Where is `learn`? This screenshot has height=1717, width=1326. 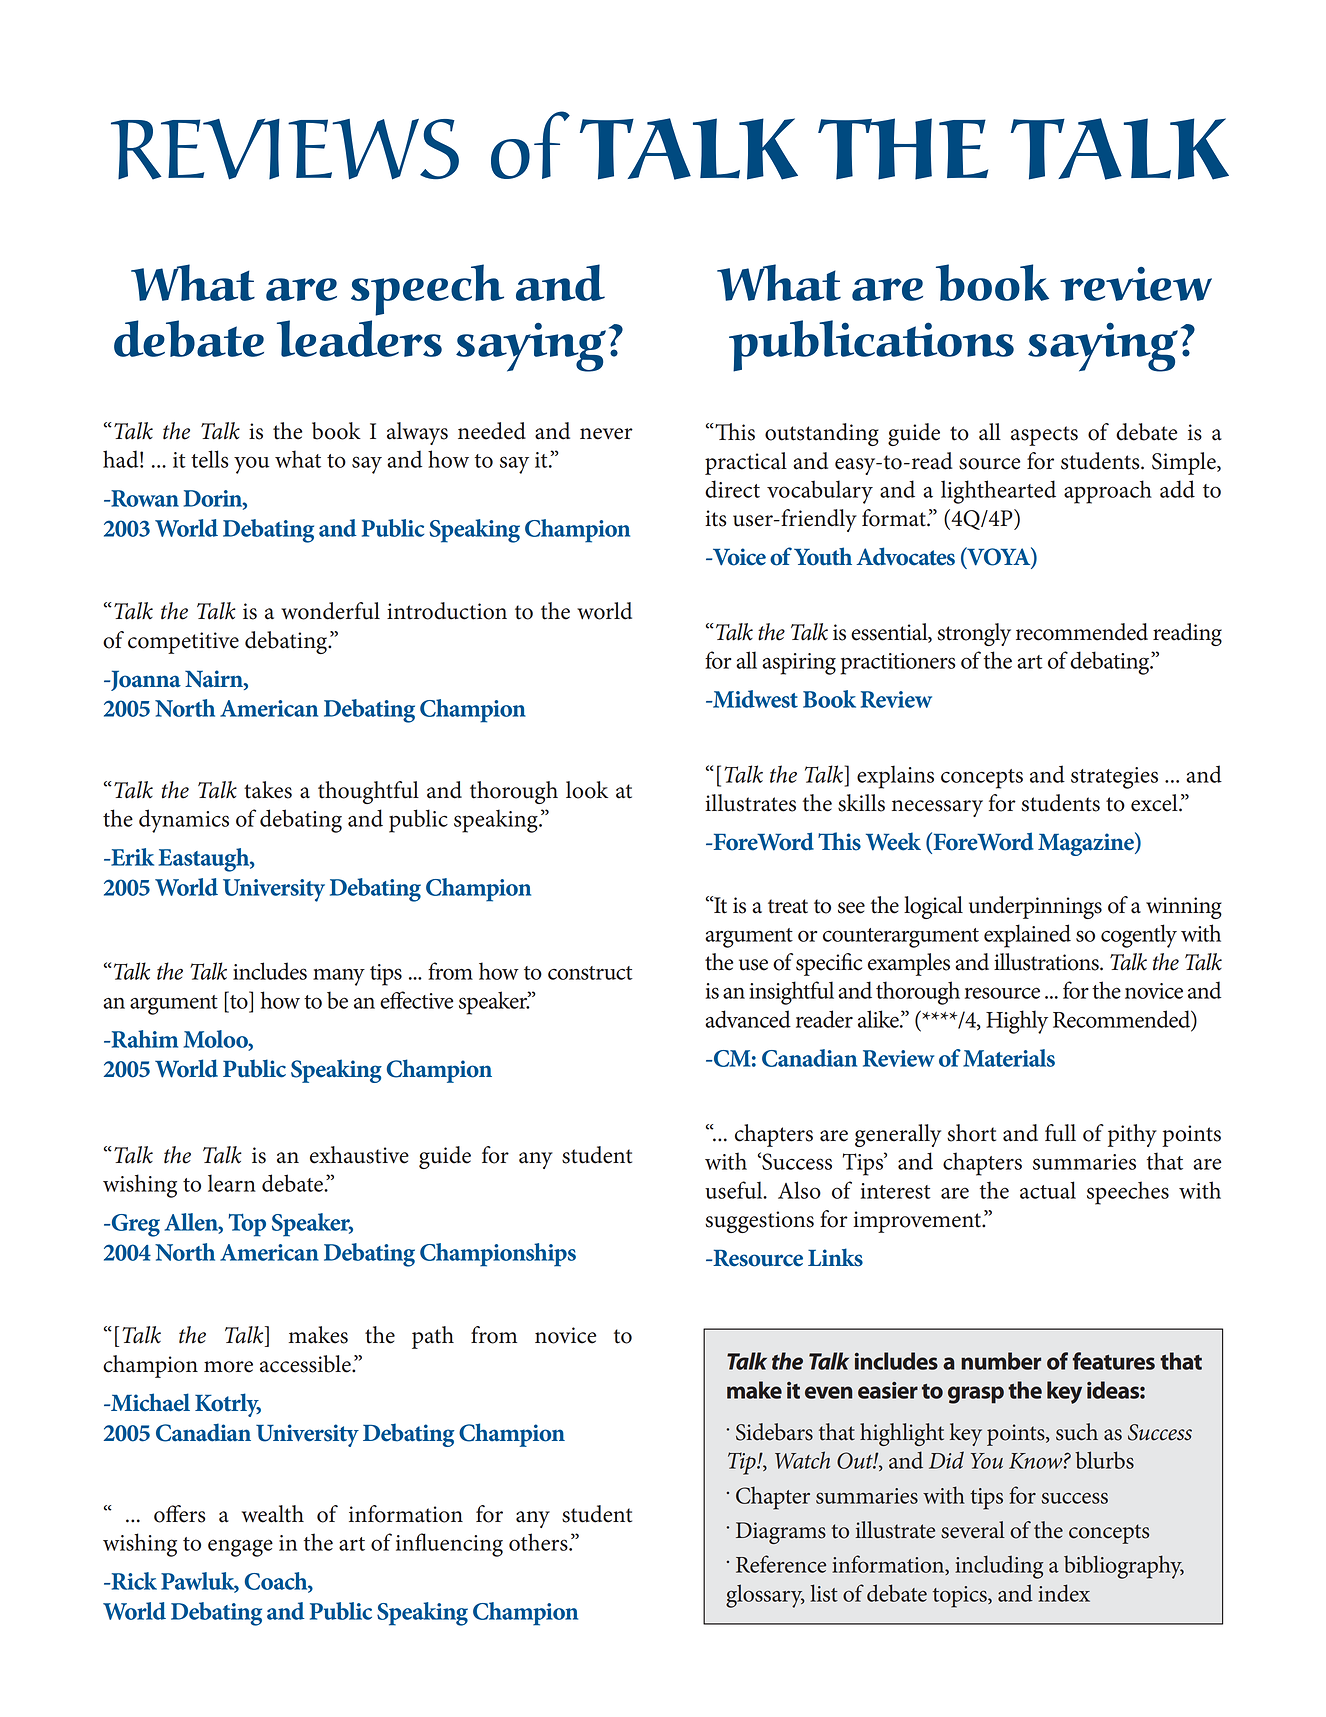
learn is located at coordinates (232, 1183).
